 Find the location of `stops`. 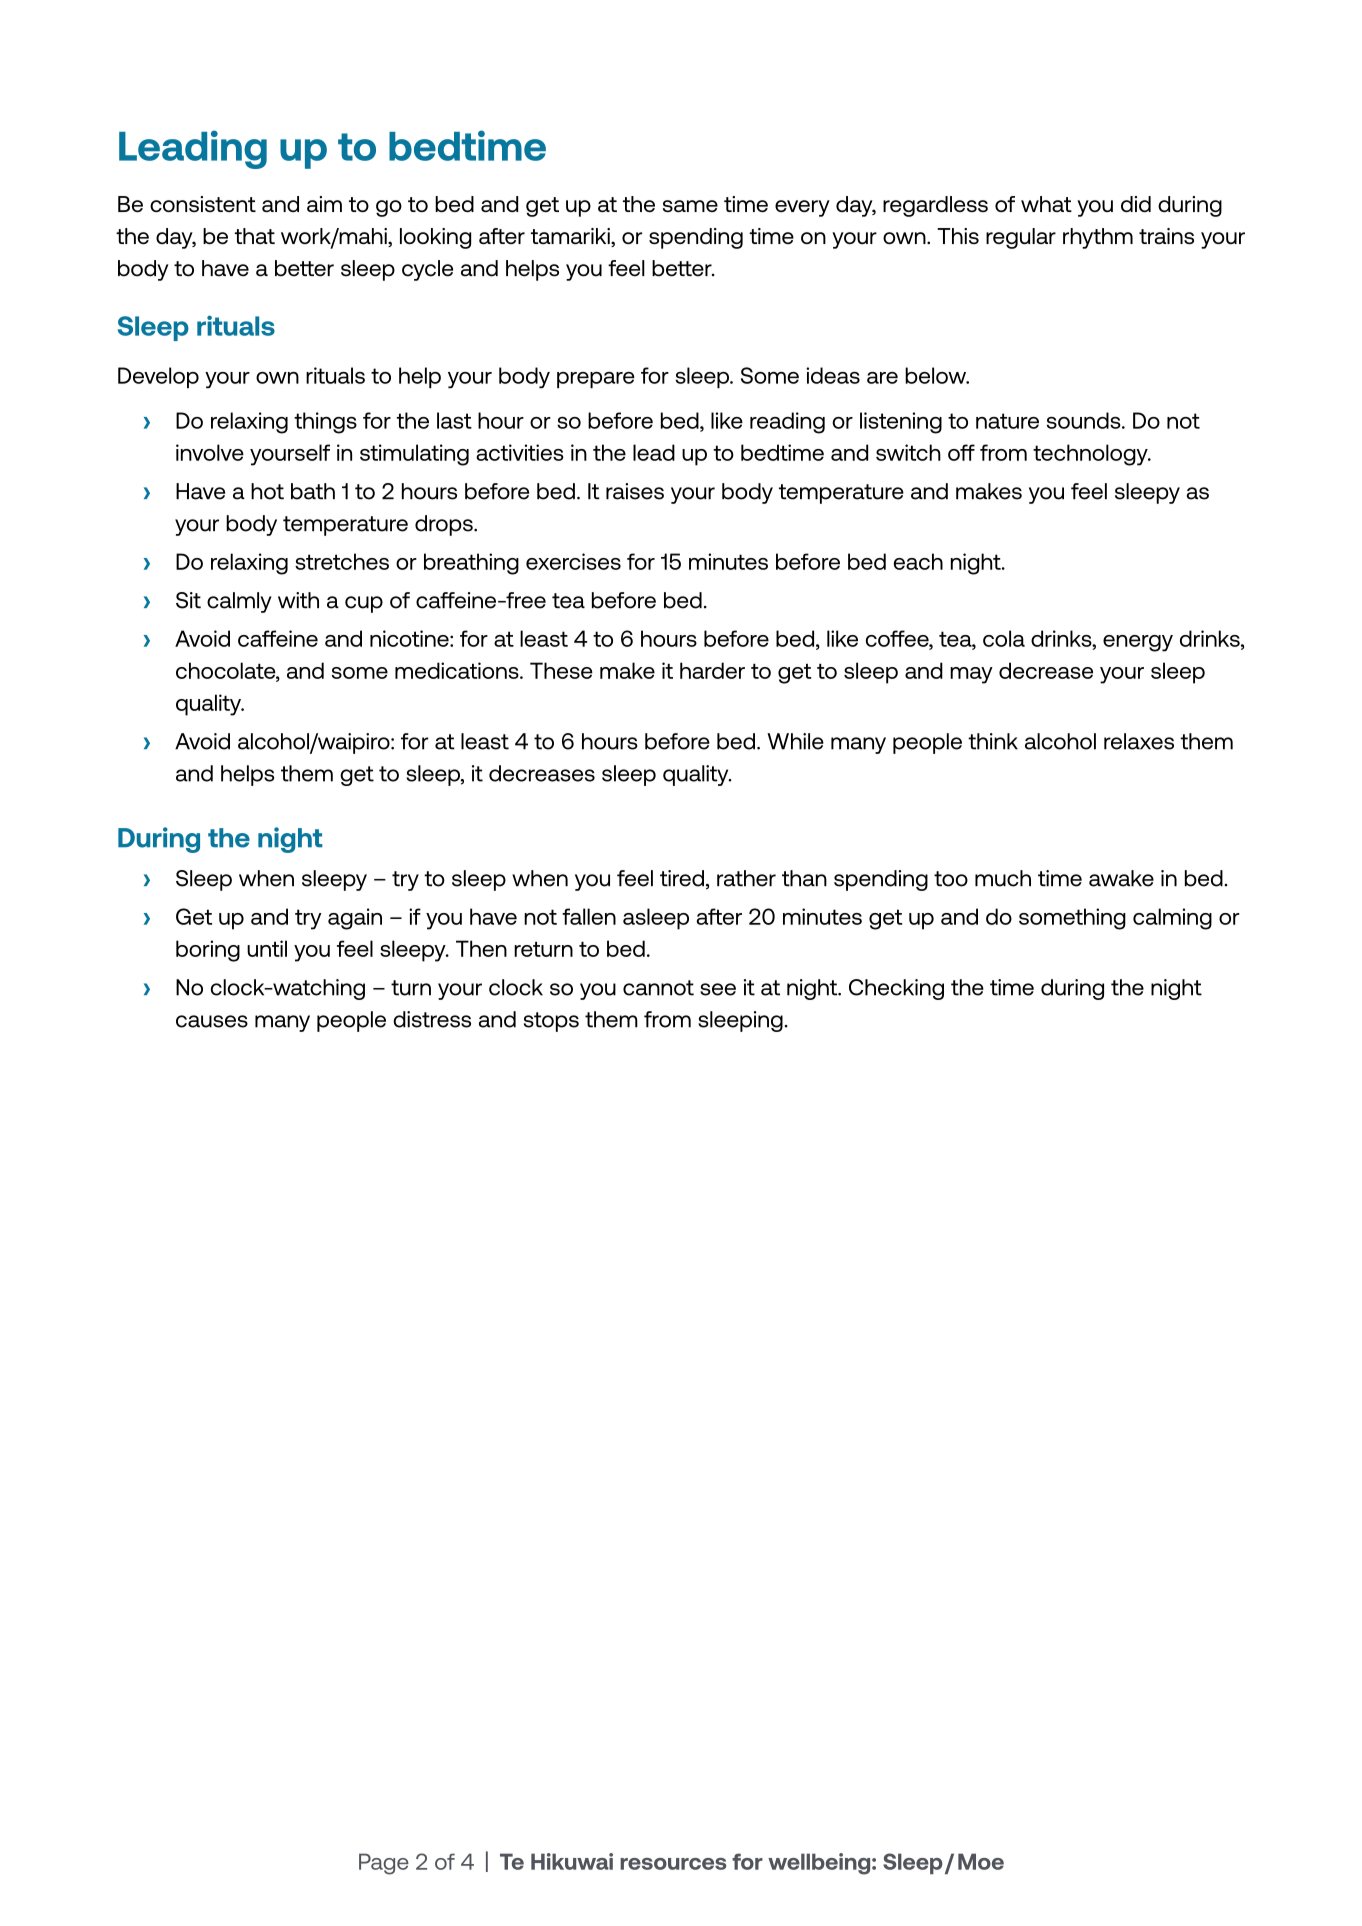

stops is located at coordinates (551, 1022).
